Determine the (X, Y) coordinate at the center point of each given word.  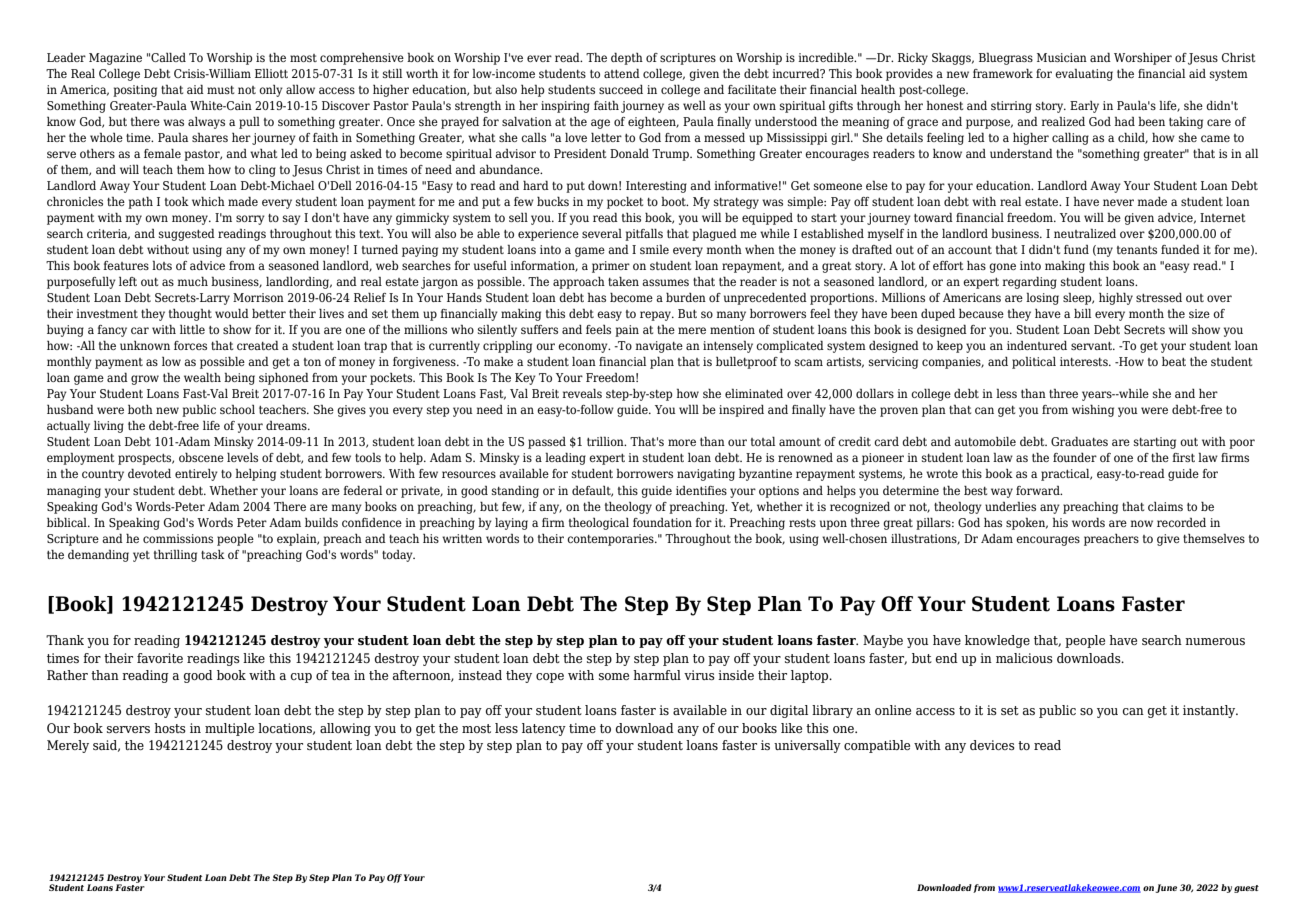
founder (1075, 457)
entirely (196, 475)
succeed (621, 89)
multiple (229, 729)
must (220, 90)
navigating (706, 475)
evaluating (1084, 74)
